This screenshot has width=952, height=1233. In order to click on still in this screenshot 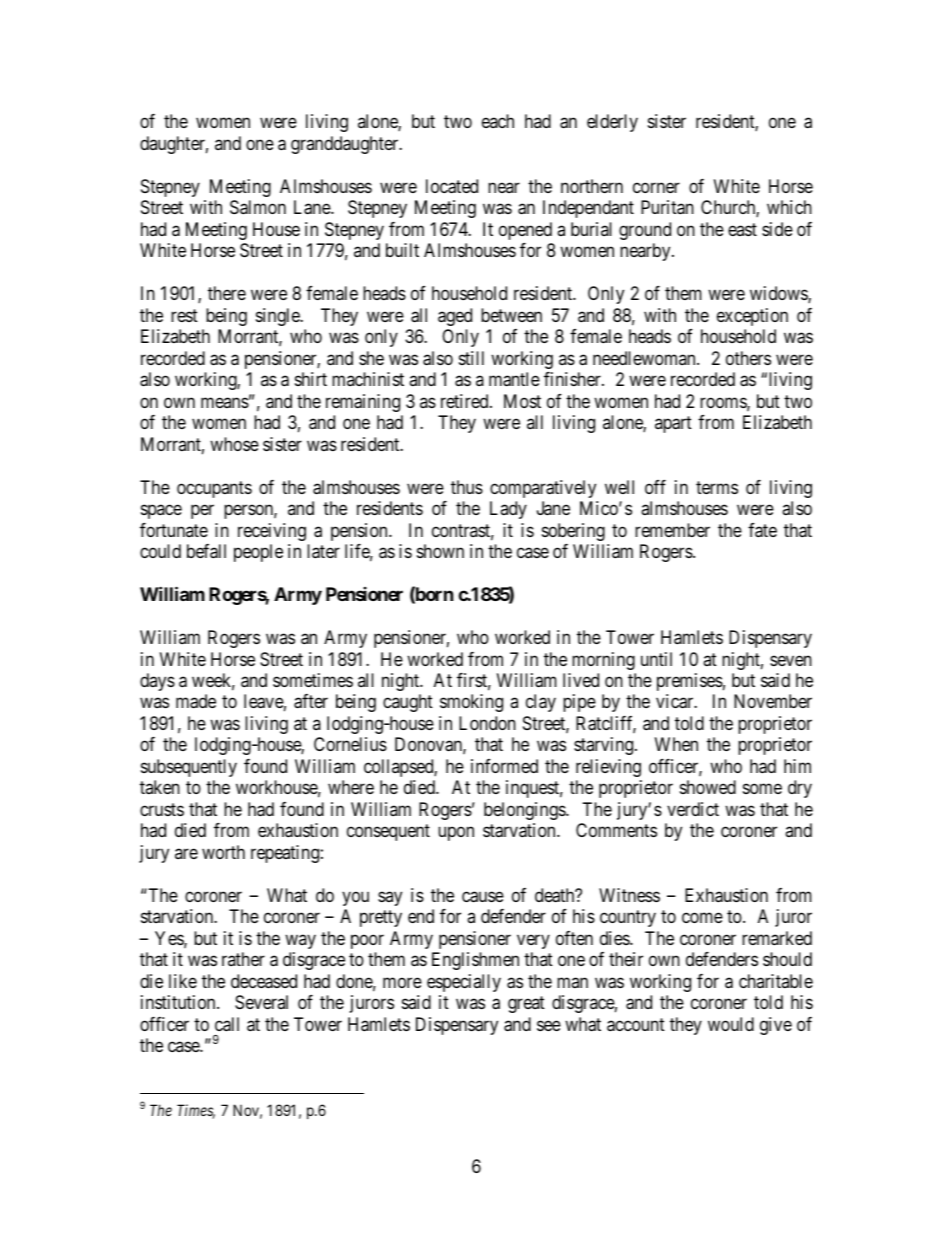, I will do `click(471, 358)`.
